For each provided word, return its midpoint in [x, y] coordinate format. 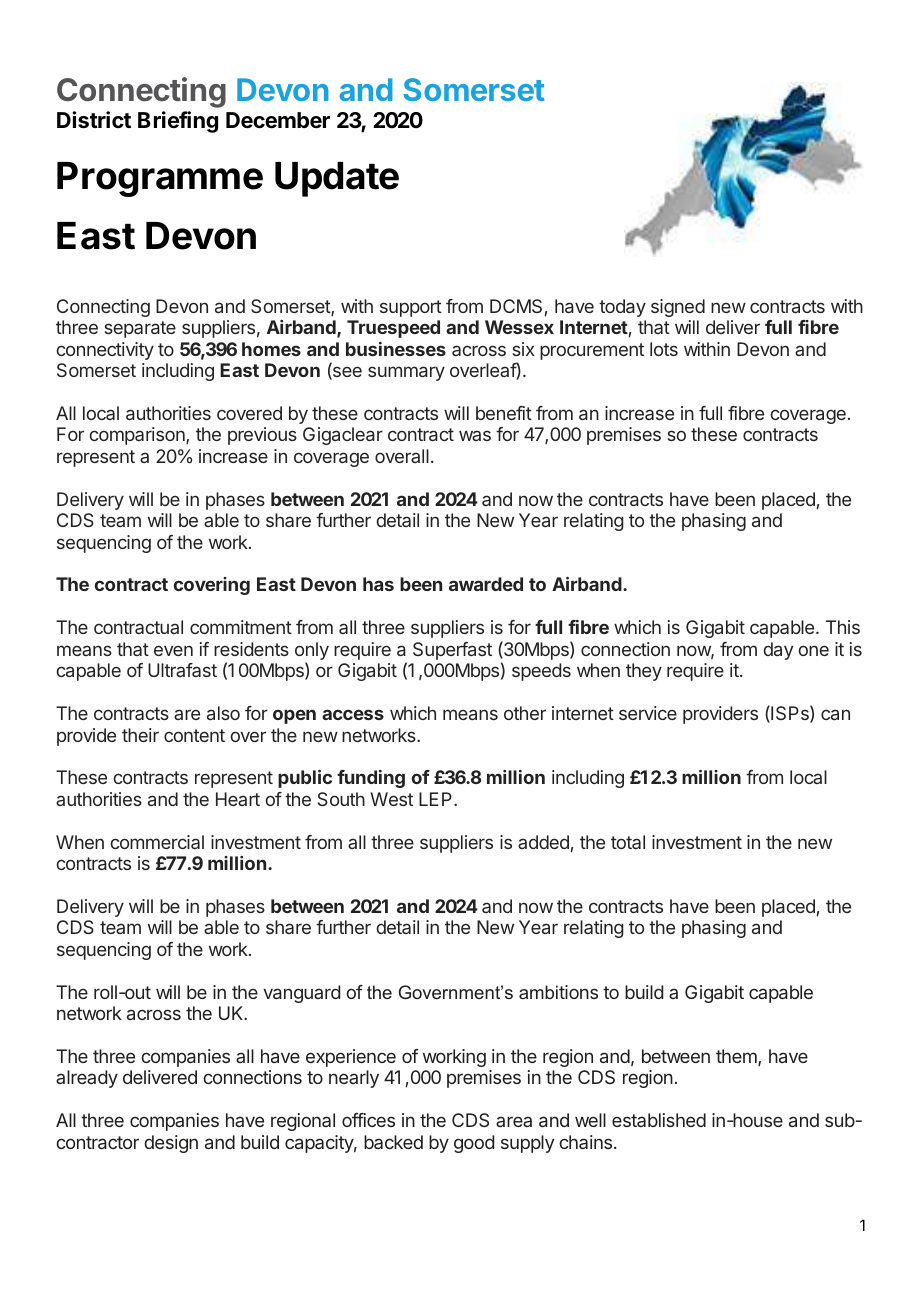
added [543, 842]
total [628, 842]
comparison [138, 436]
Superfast [452, 651]
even [173, 650]
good [474, 1144]
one [813, 650]
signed [678, 308]
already [87, 1079]
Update [337, 179]
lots [664, 349]
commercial [157, 842]
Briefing [178, 122]
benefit [504, 413]
